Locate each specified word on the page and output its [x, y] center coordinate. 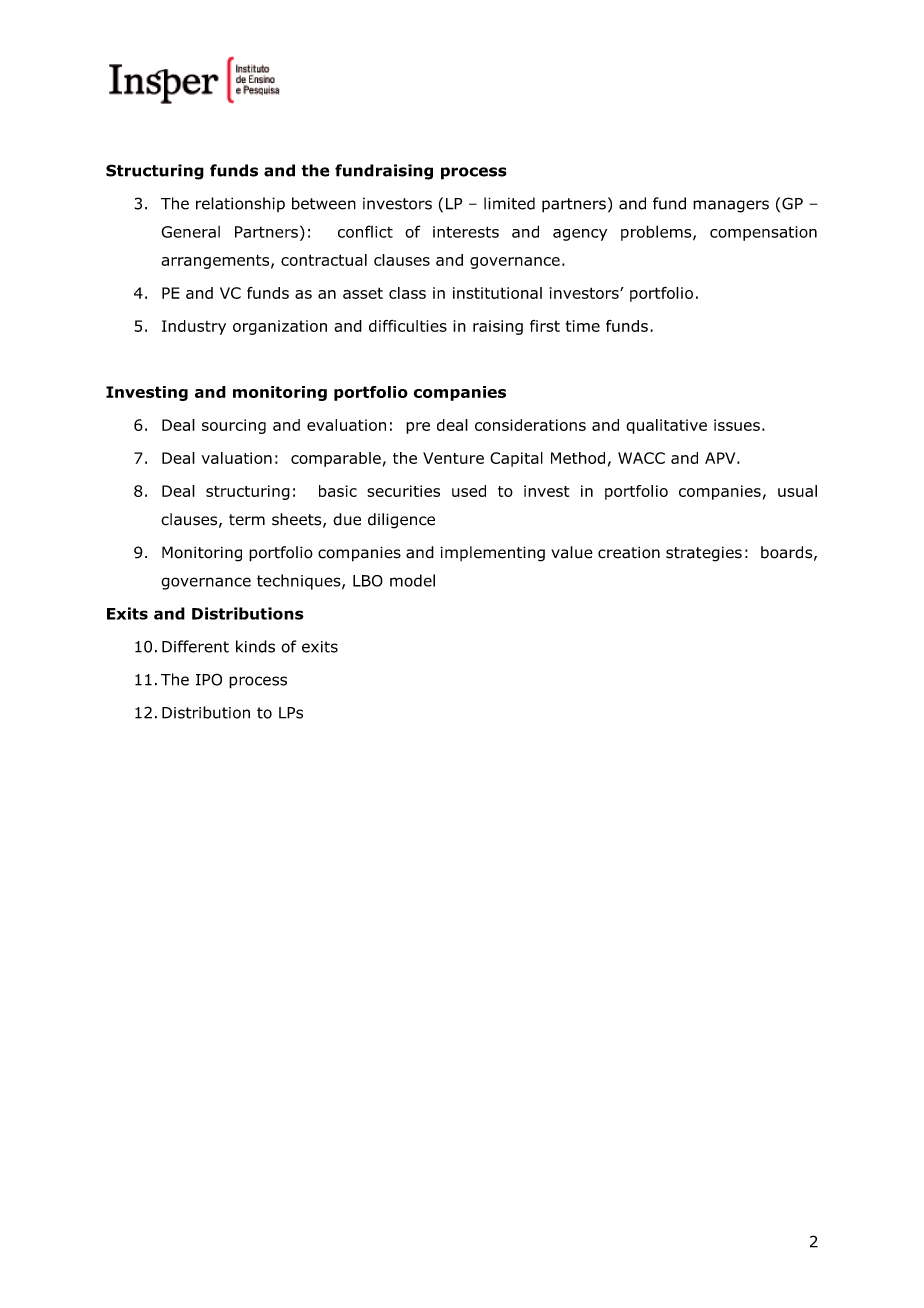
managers [731, 206]
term [247, 520]
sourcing [234, 426]
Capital [516, 459]
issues [737, 425]
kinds [255, 646]
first [545, 326]
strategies [704, 554]
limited [509, 203]
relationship [240, 204]
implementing [492, 554]
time [583, 326]
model [412, 580]
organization [280, 327]
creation [629, 552]
